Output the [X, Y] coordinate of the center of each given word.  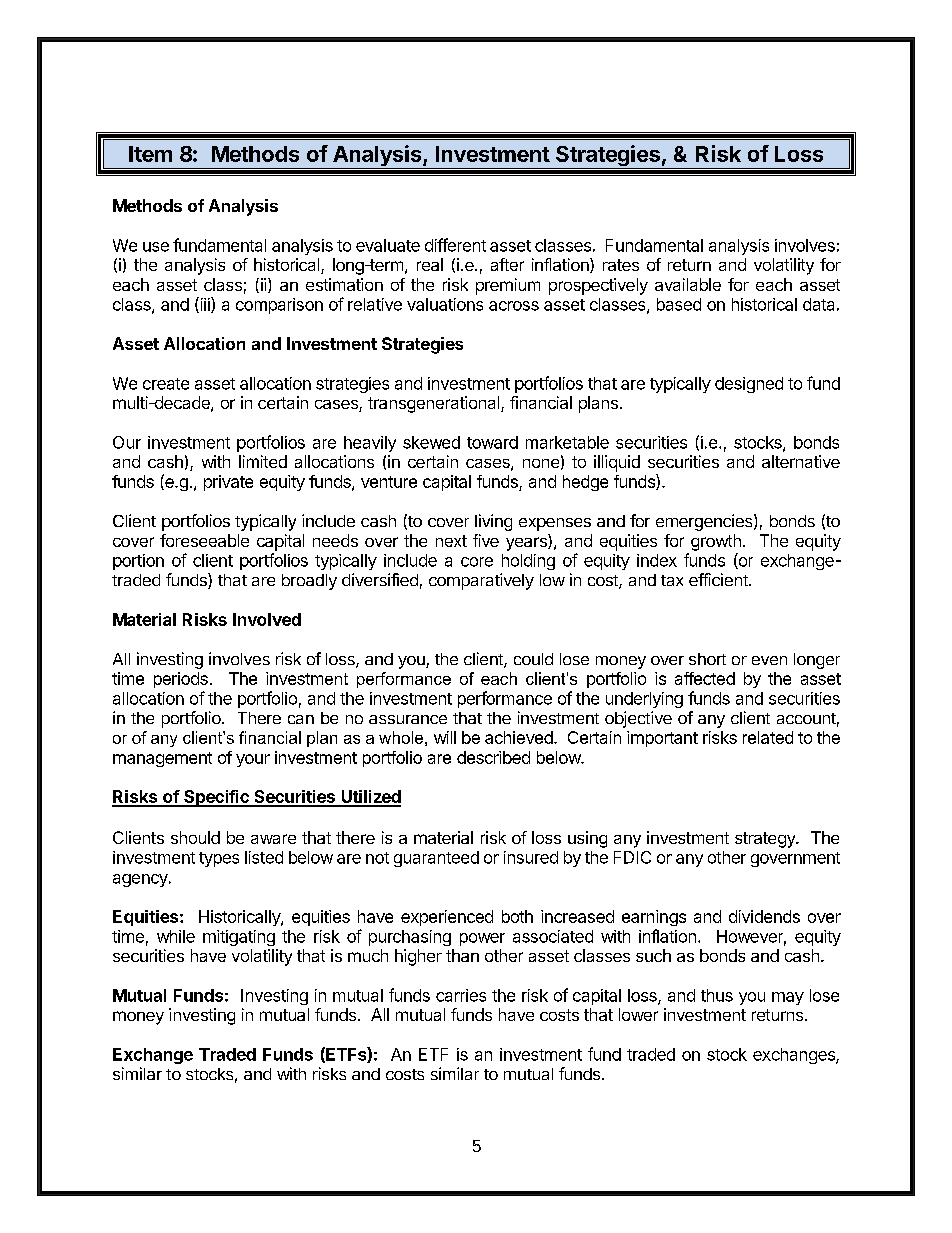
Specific [216, 798]
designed [749, 385]
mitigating [239, 938]
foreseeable [204, 540]
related [768, 737]
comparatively [481, 581]
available [688, 284]
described [493, 757]
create [166, 384]
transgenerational [435, 404]
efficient [719, 579]
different [455, 245]
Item [150, 154]
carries [461, 995]
